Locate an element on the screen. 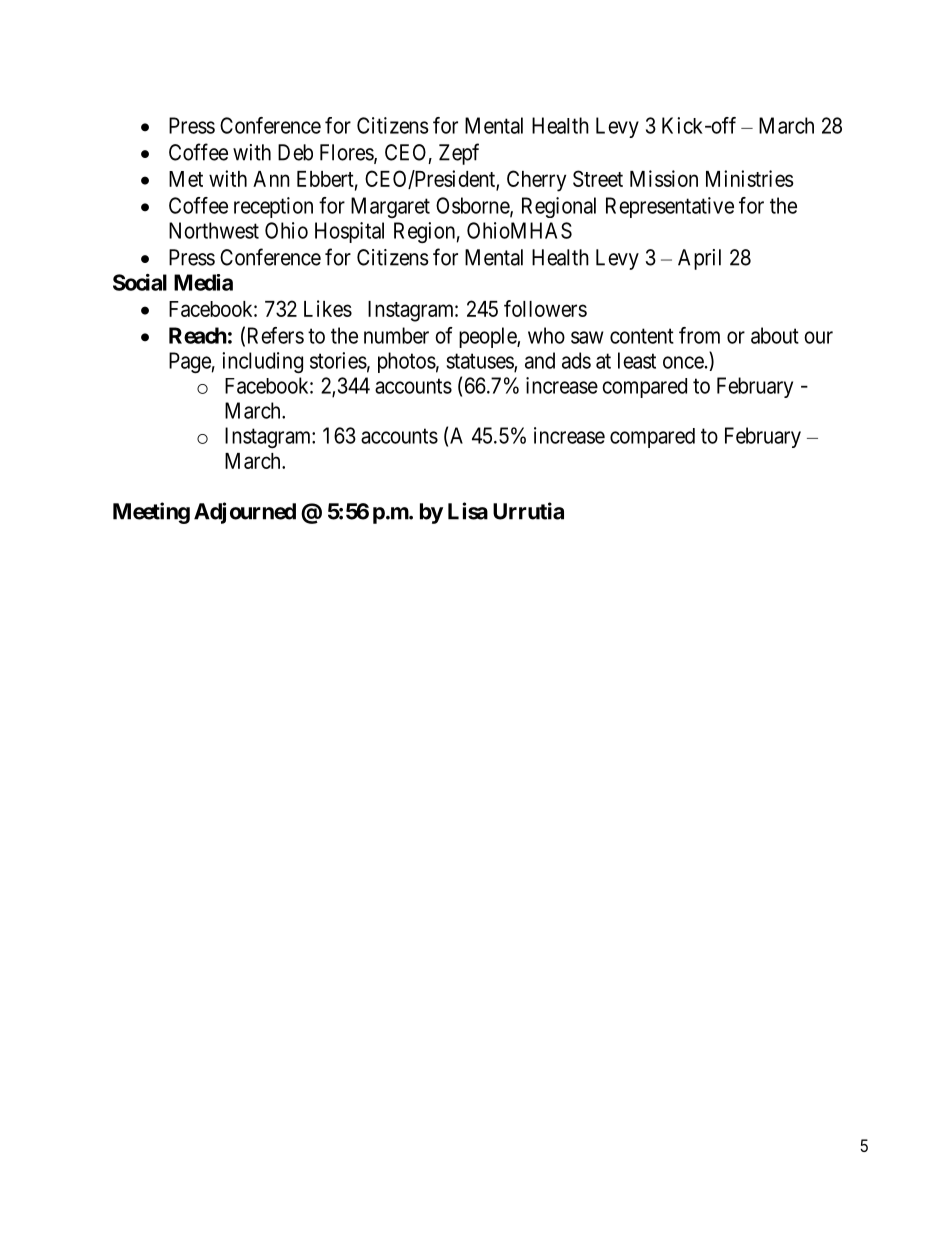  Hospital is located at coordinates (349, 232).
